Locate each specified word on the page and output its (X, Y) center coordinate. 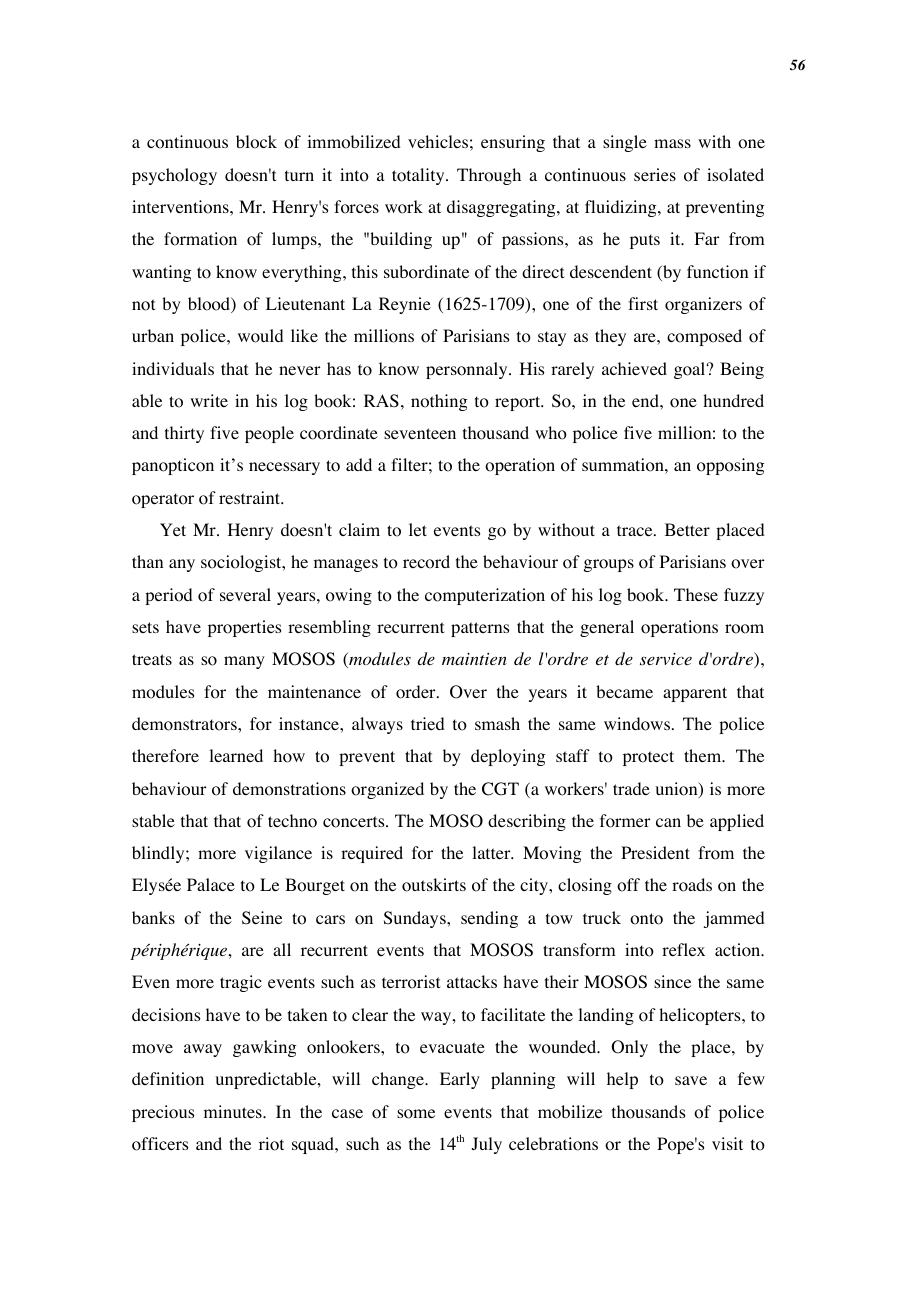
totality (419, 176)
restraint (251, 497)
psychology (174, 176)
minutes (234, 1111)
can (668, 822)
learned (236, 755)
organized (387, 790)
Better (687, 529)
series (655, 174)
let (418, 529)
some (416, 1114)
